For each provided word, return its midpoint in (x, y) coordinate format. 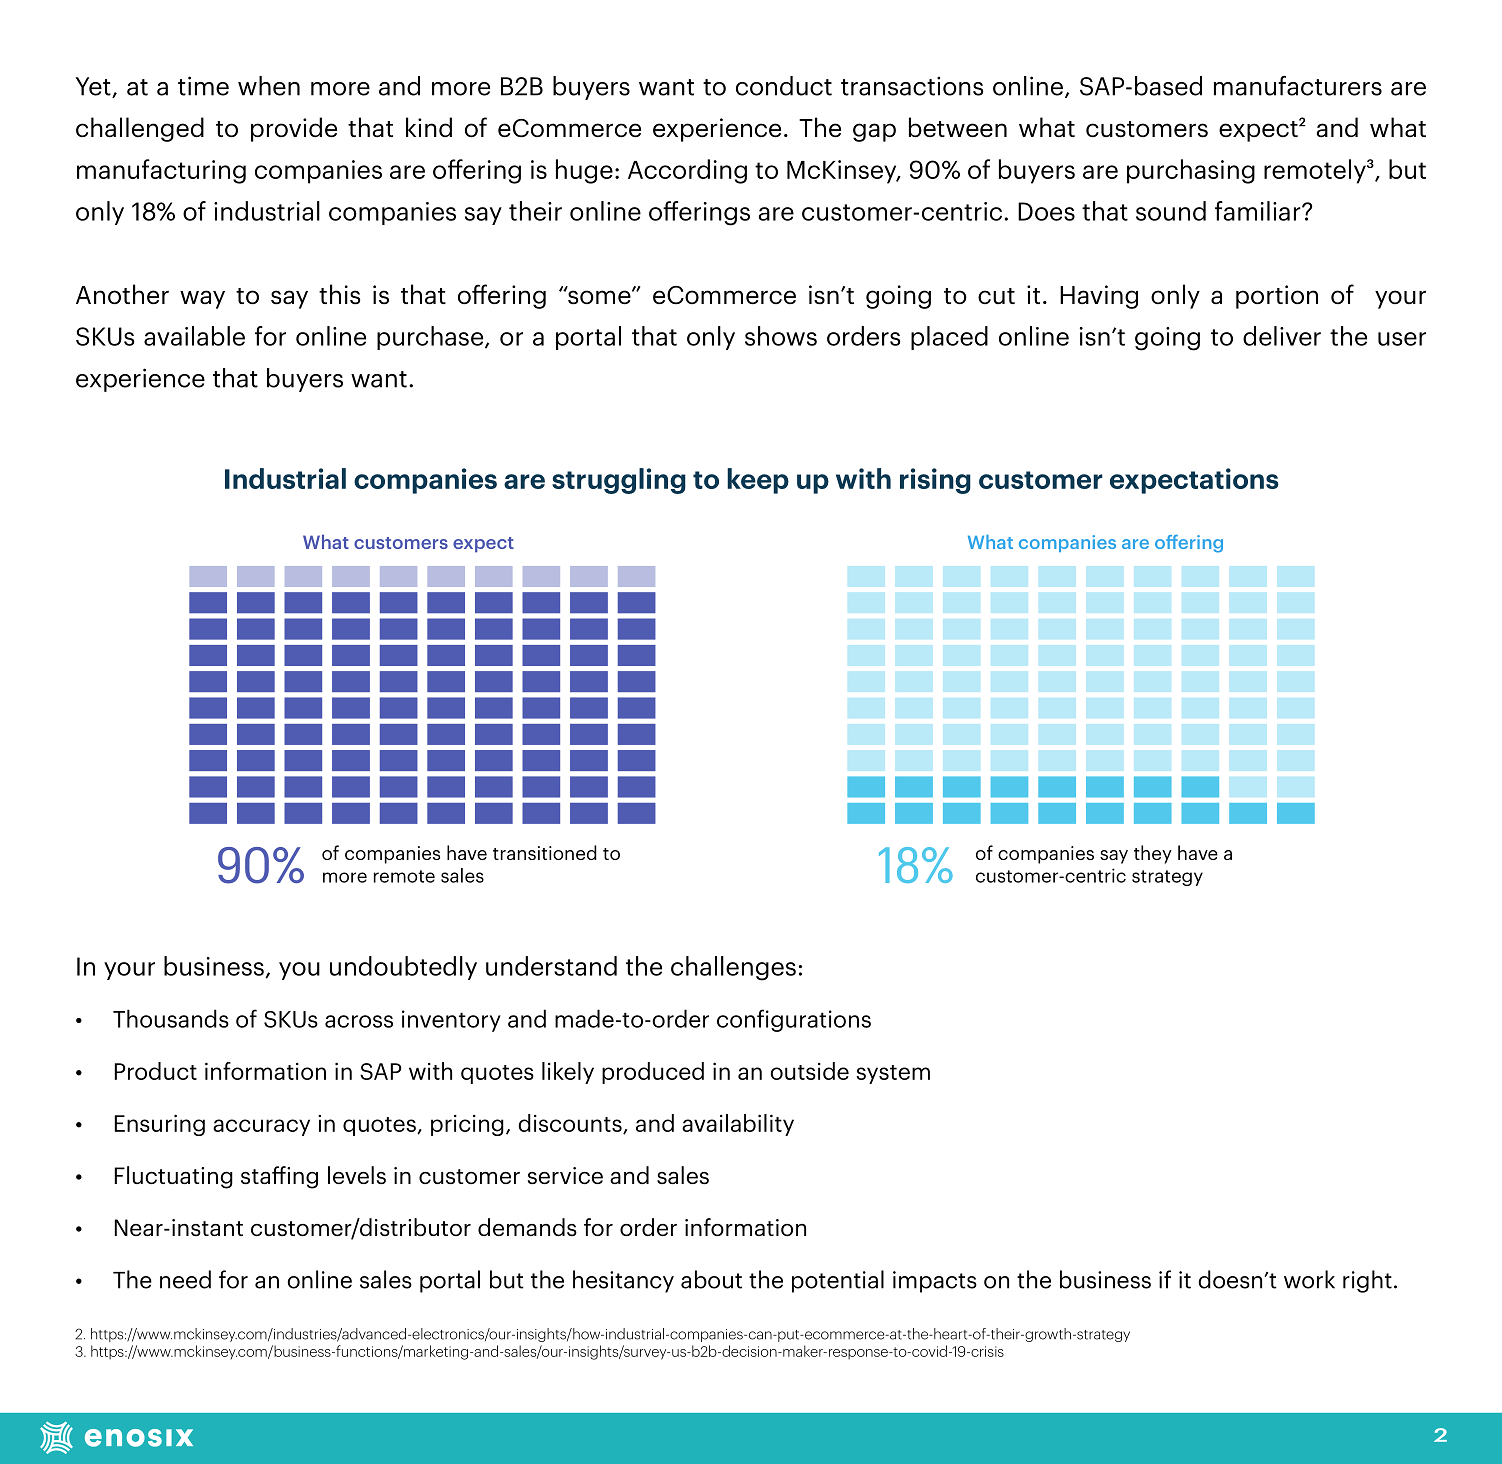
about (711, 1279)
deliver (1282, 336)
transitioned (545, 852)
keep (758, 481)
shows (781, 336)
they (1153, 854)
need (185, 1279)
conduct (784, 86)
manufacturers (1298, 86)
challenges (733, 968)
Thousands (171, 1018)
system (893, 1074)
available (194, 336)
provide (294, 129)
